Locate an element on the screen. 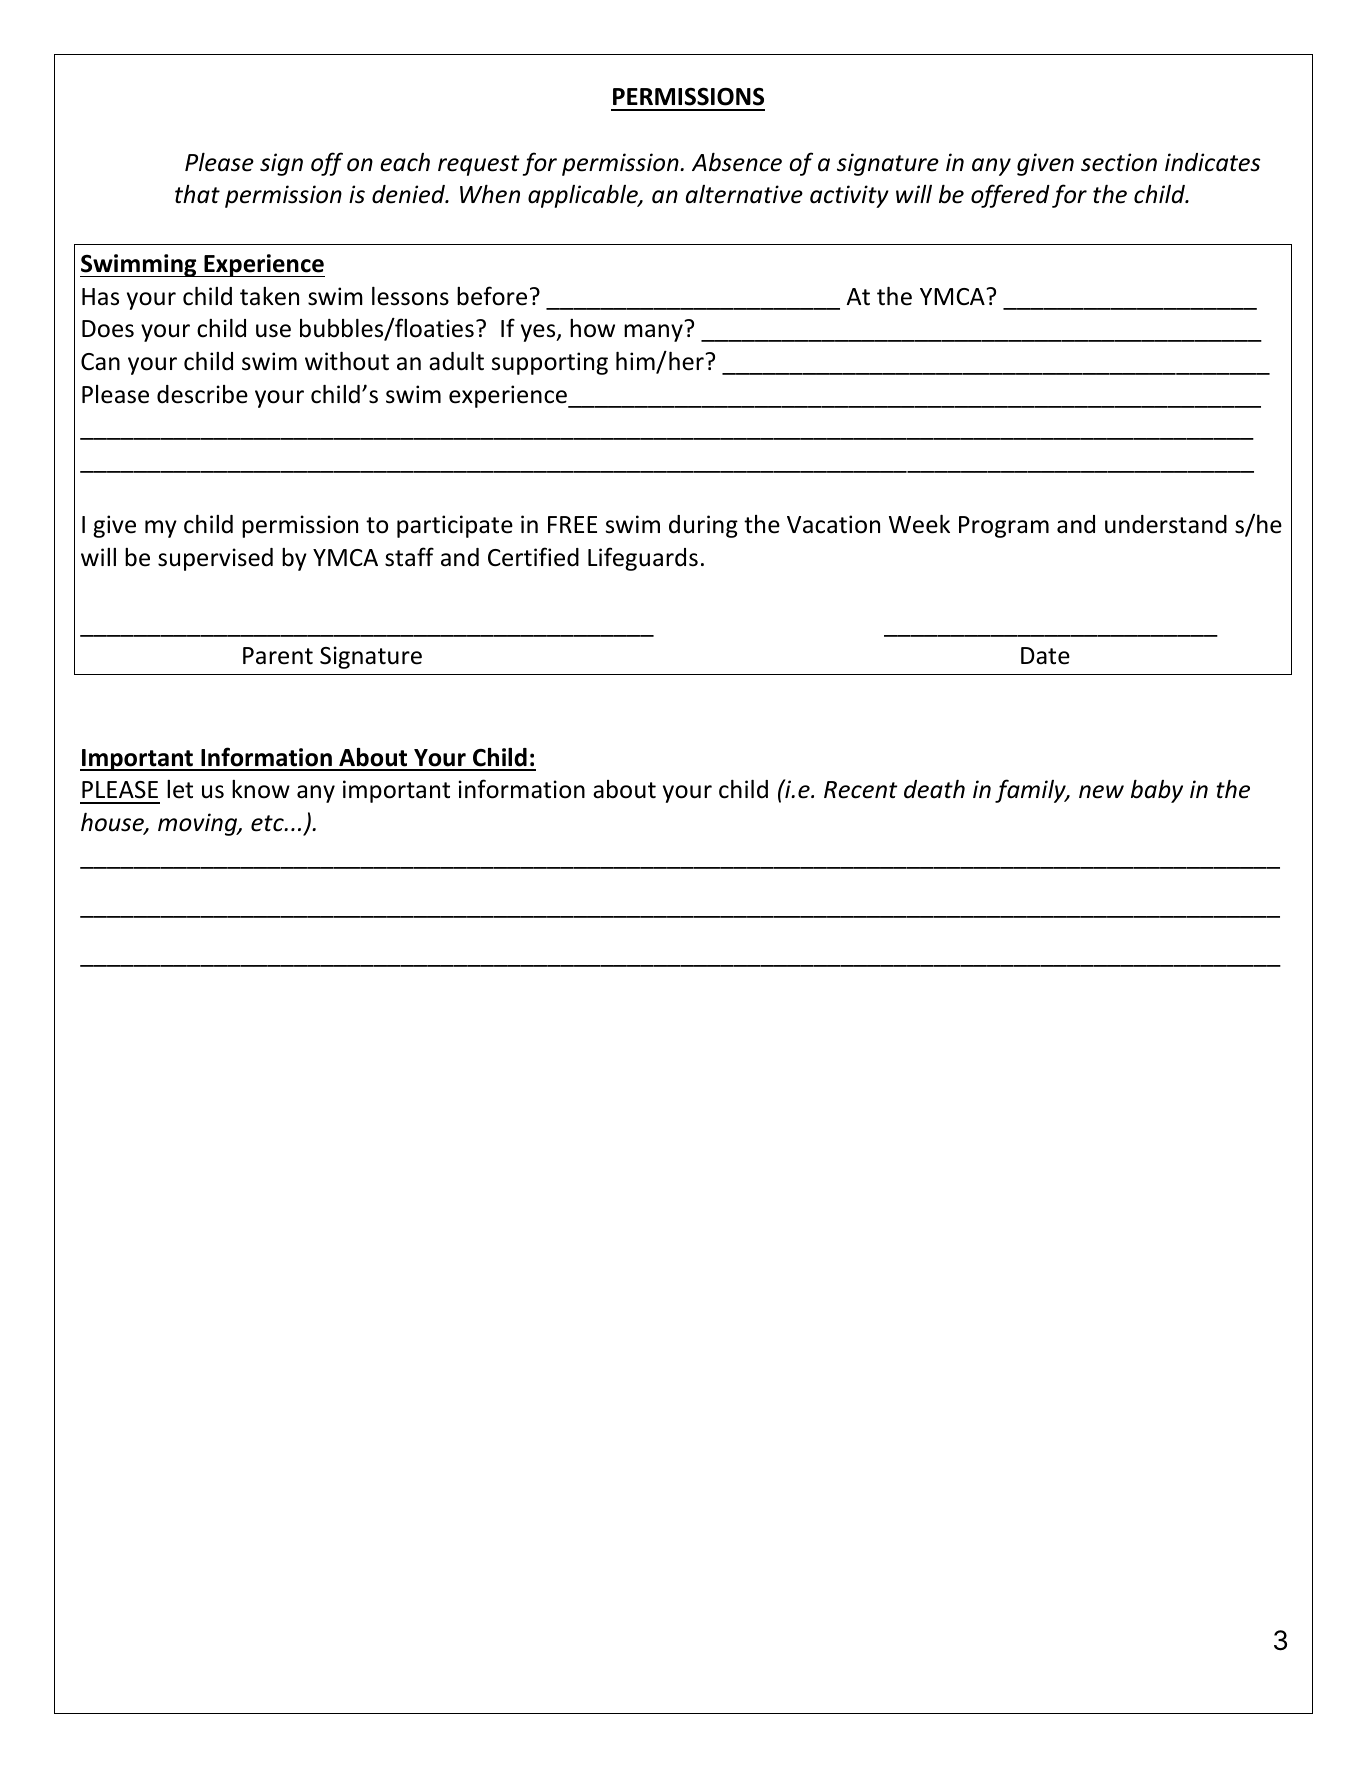  during is located at coordinates (703, 526).
